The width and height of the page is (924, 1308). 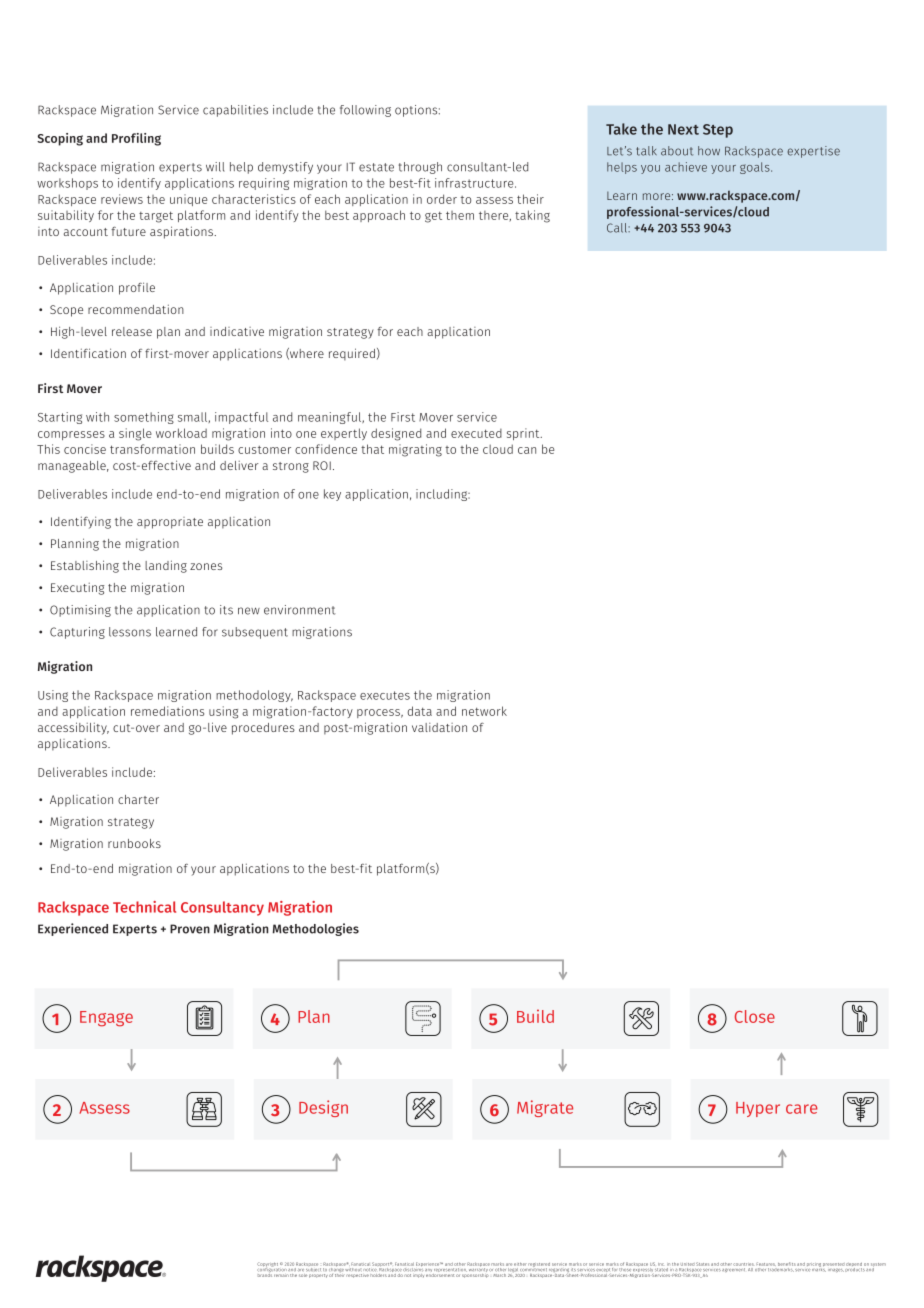 What do you see at coordinates (476, 433) in the page?
I see `executed` at bounding box center [476, 433].
